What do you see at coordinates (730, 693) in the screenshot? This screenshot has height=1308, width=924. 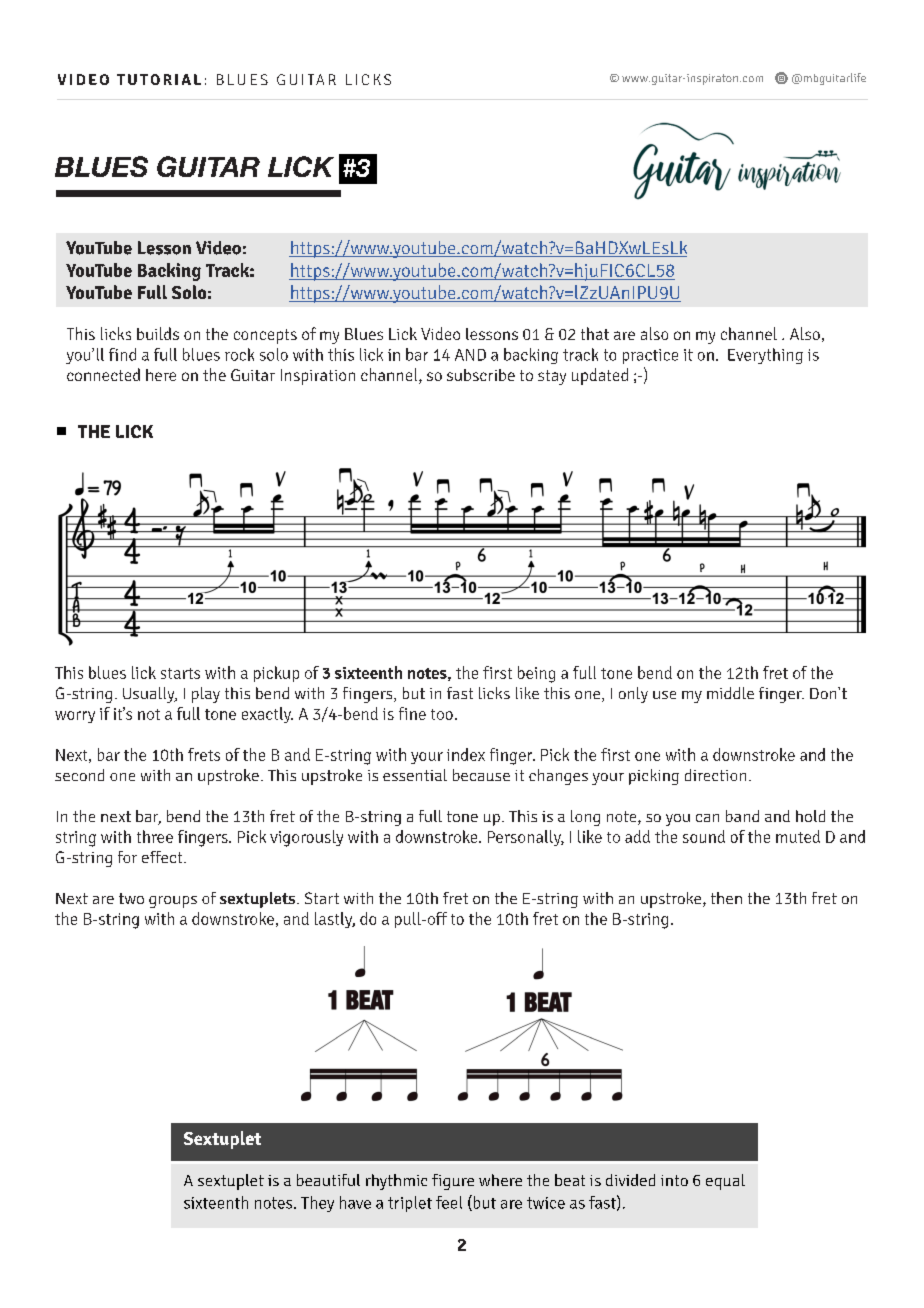 I see `middle` at bounding box center [730, 693].
